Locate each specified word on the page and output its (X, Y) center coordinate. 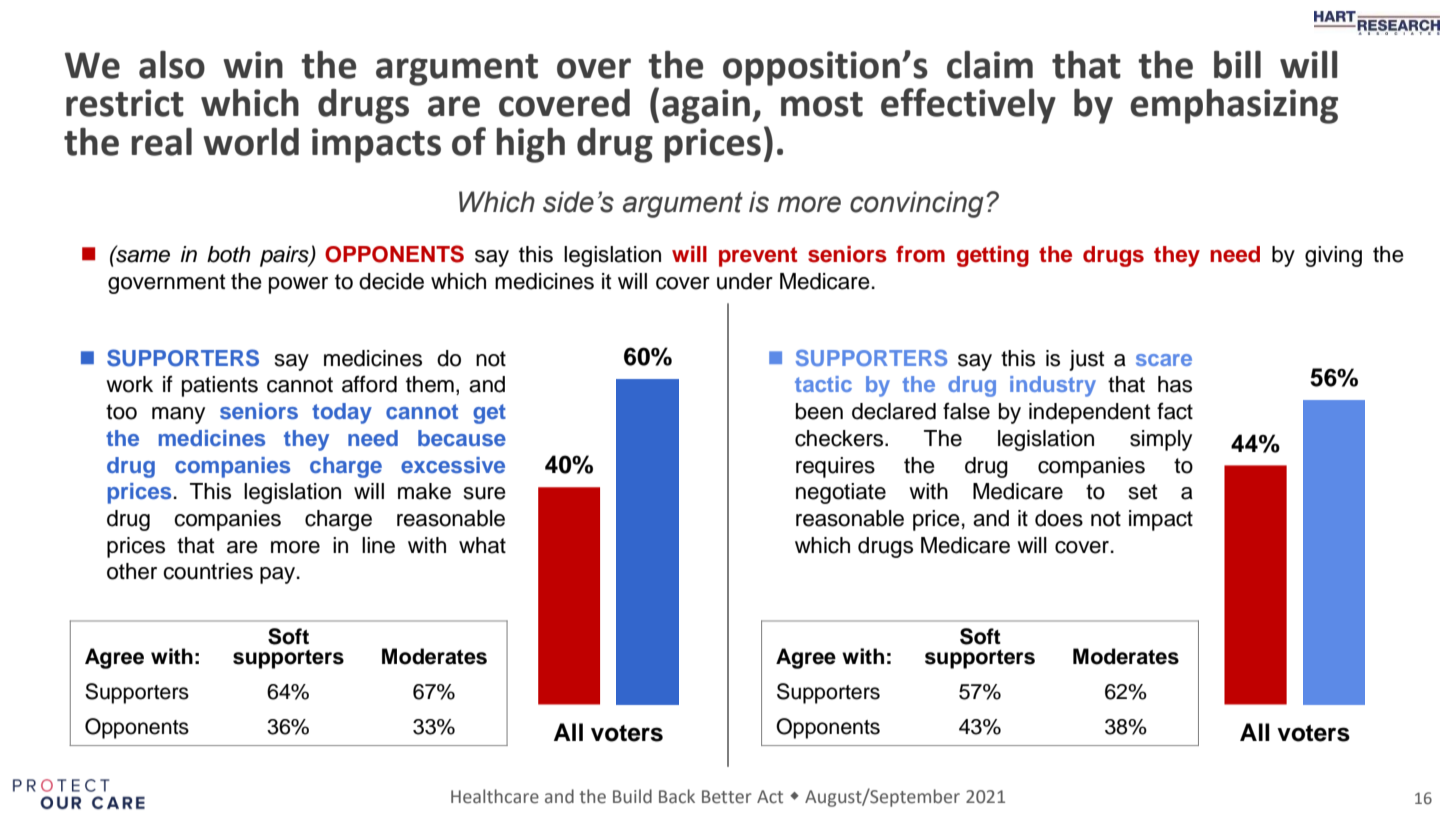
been (819, 411)
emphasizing (1234, 106)
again (706, 106)
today (342, 413)
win (253, 64)
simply (1161, 440)
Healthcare (495, 796)
